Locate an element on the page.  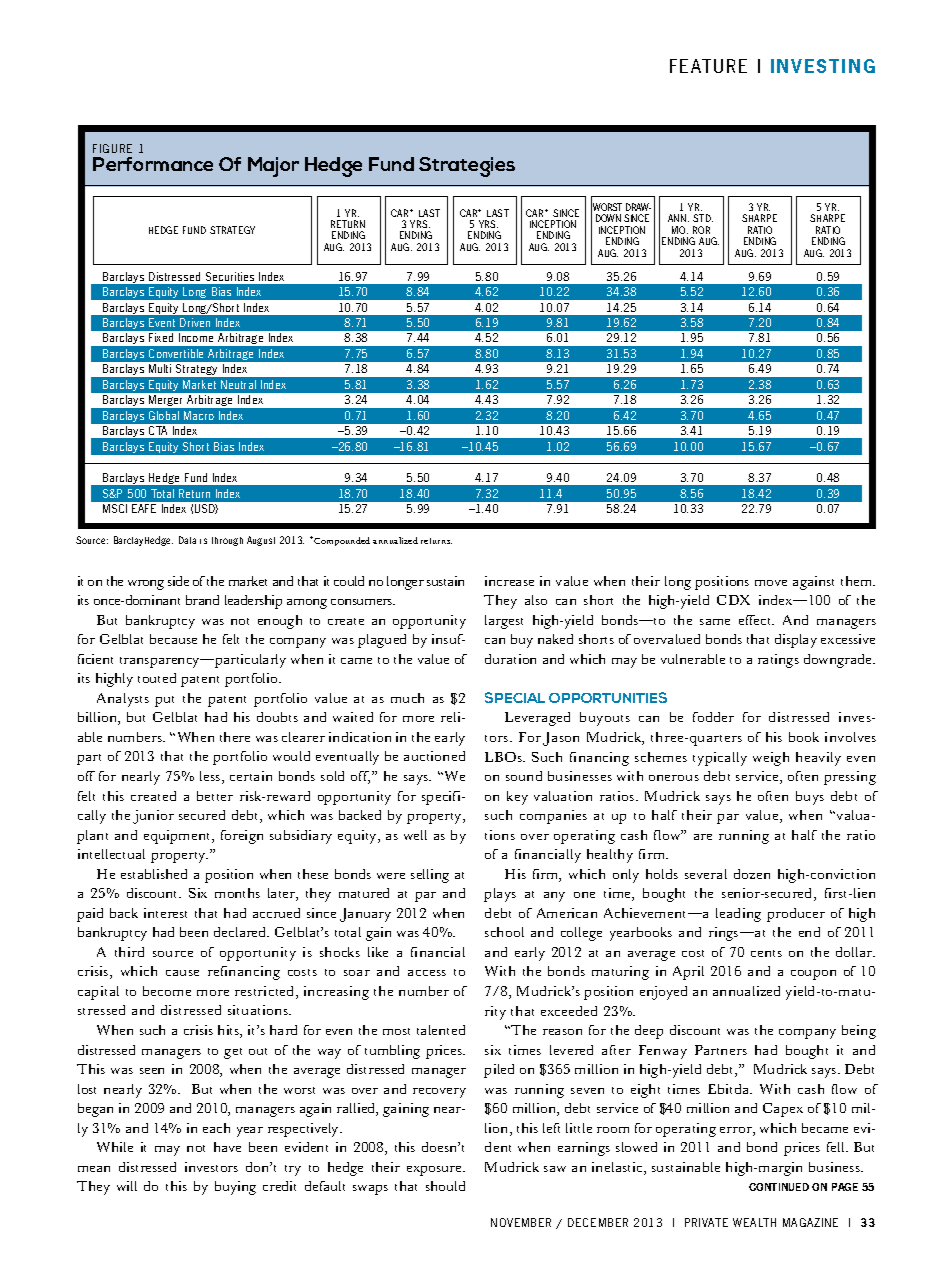
should is located at coordinates (445, 1186).
